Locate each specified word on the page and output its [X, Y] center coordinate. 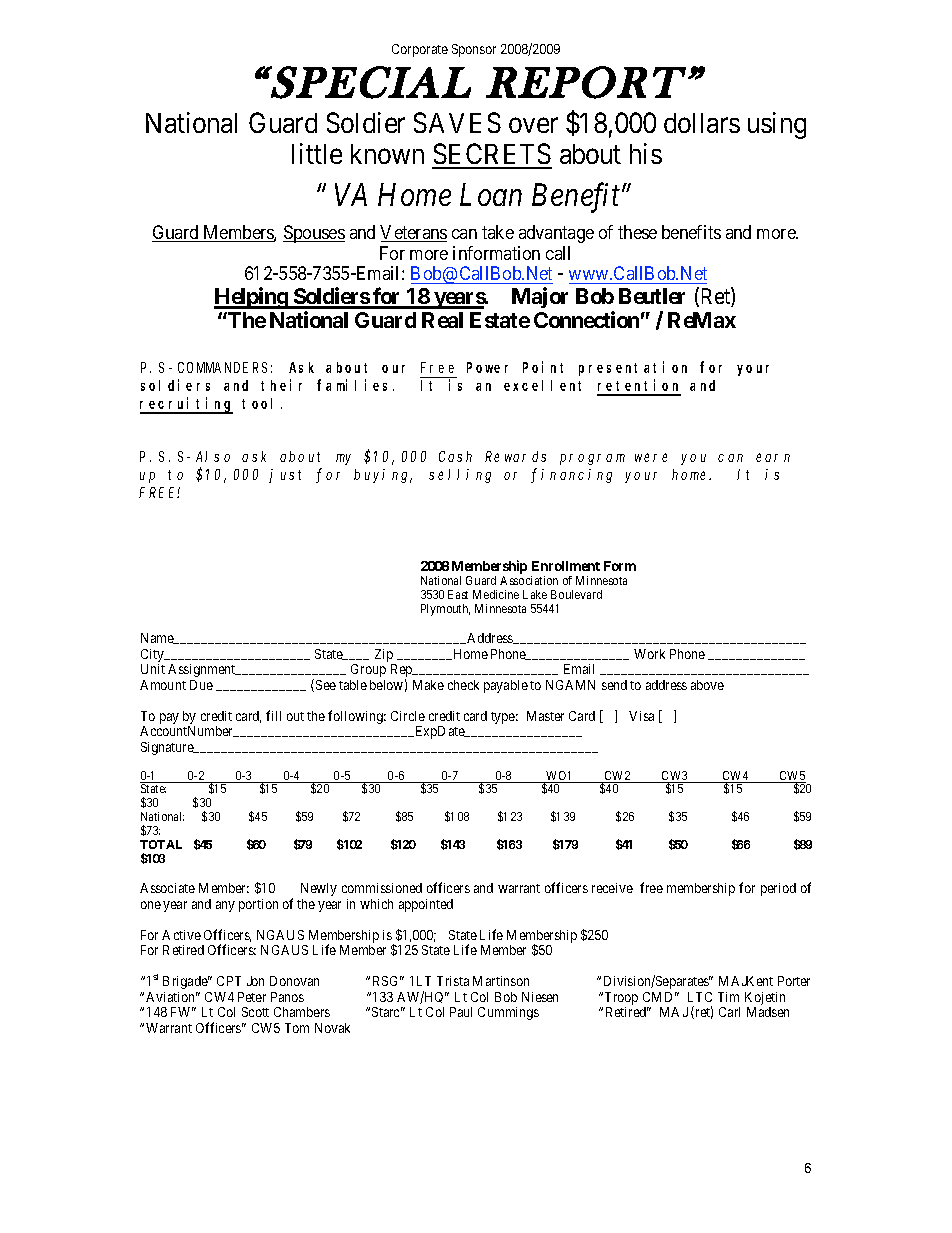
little [317, 153]
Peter [252, 997]
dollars [702, 123]
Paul [461, 1012]
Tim [728, 997]
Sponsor [474, 50]
